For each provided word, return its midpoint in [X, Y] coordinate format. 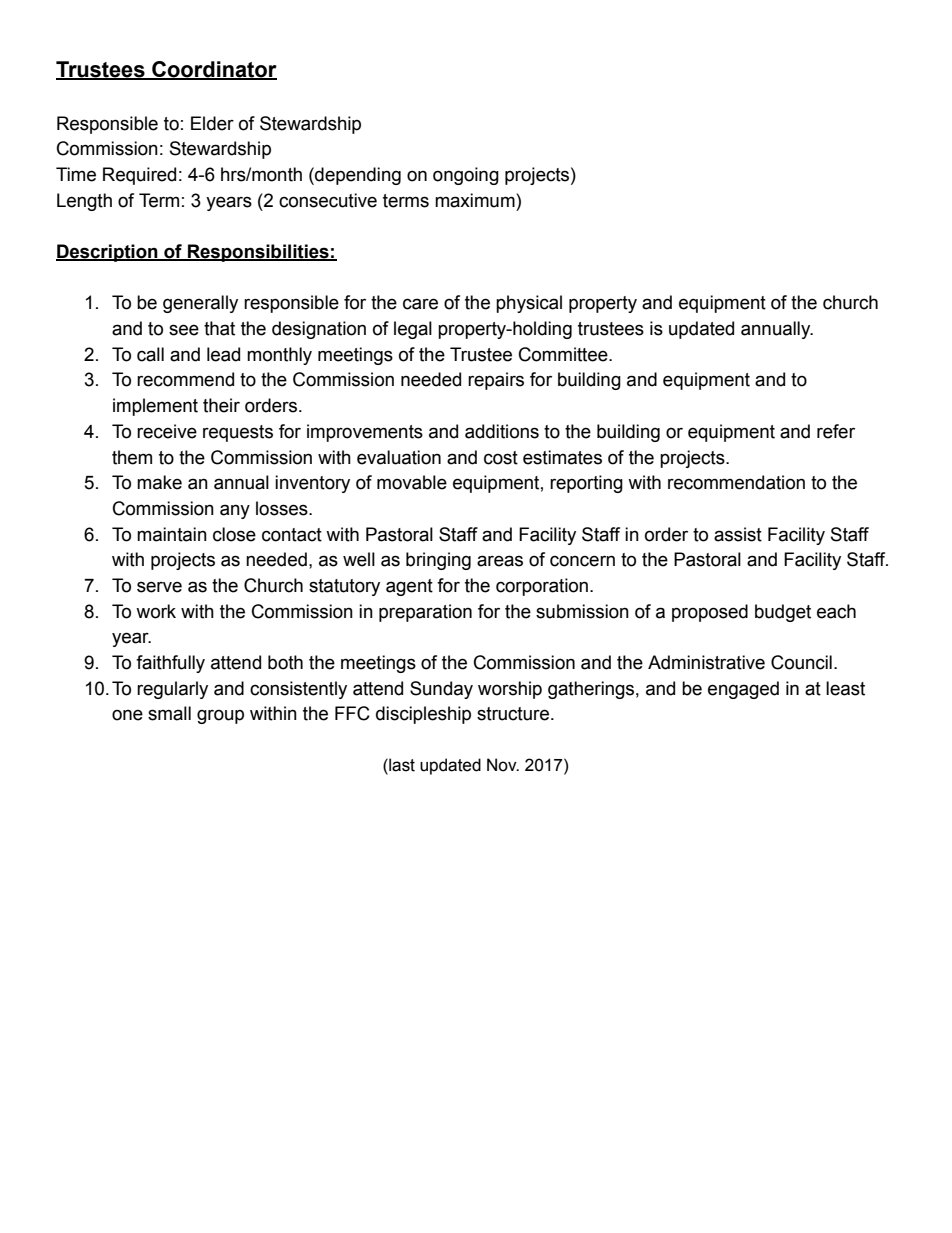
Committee [564, 354]
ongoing [466, 176]
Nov [503, 765]
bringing [438, 561]
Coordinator [213, 70]
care [420, 304]
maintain [172, 534]
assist [738, 534]
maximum [476, 200]
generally [200, 304]
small [169, 713]
